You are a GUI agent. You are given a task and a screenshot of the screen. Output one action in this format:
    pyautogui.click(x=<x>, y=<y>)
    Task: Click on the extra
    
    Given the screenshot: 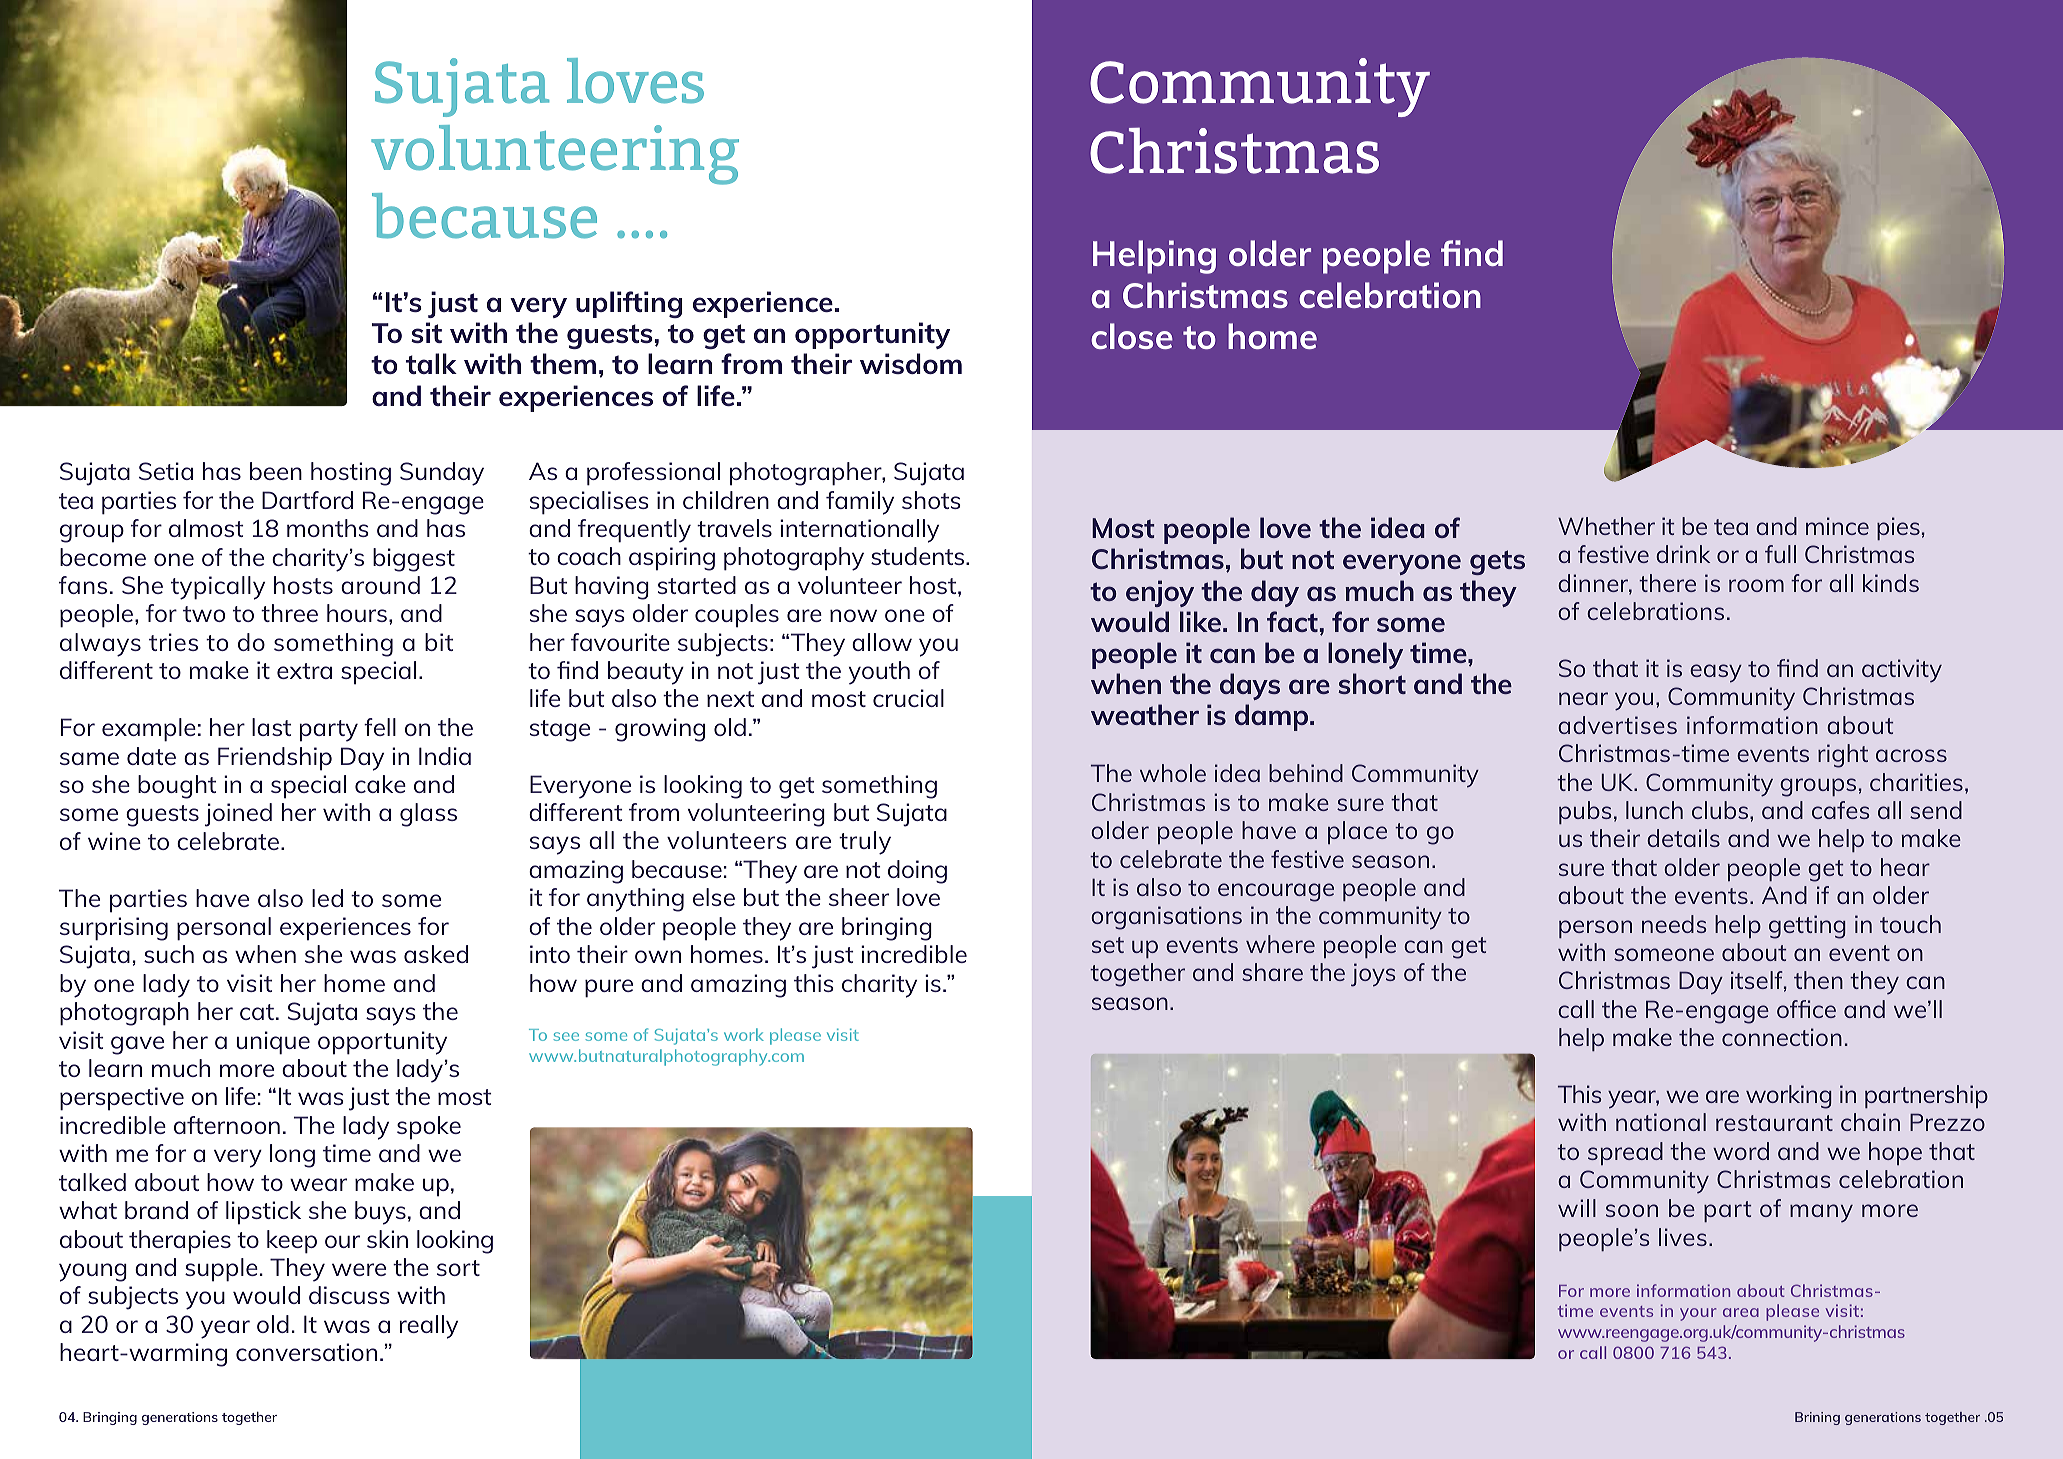 What is the action you would take?
    pyautogui.click(x=304, y=671)
